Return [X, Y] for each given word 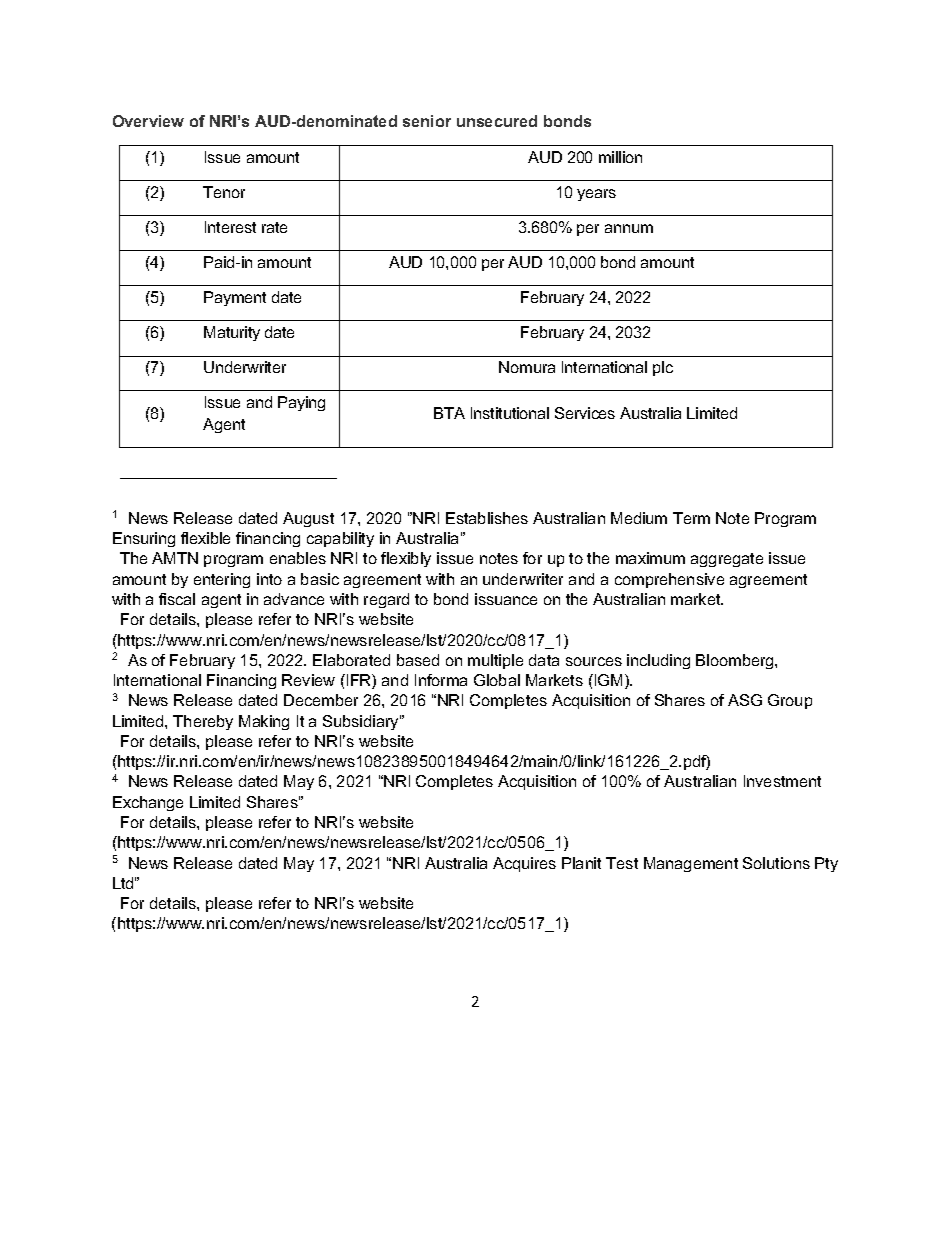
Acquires [524, 864]
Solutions [776, 863]
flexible [205, 538]
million [620, 157]
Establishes [487, 518]
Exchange [148, 803]
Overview [148, 121]
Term [691, 518]
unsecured [497, 121]
